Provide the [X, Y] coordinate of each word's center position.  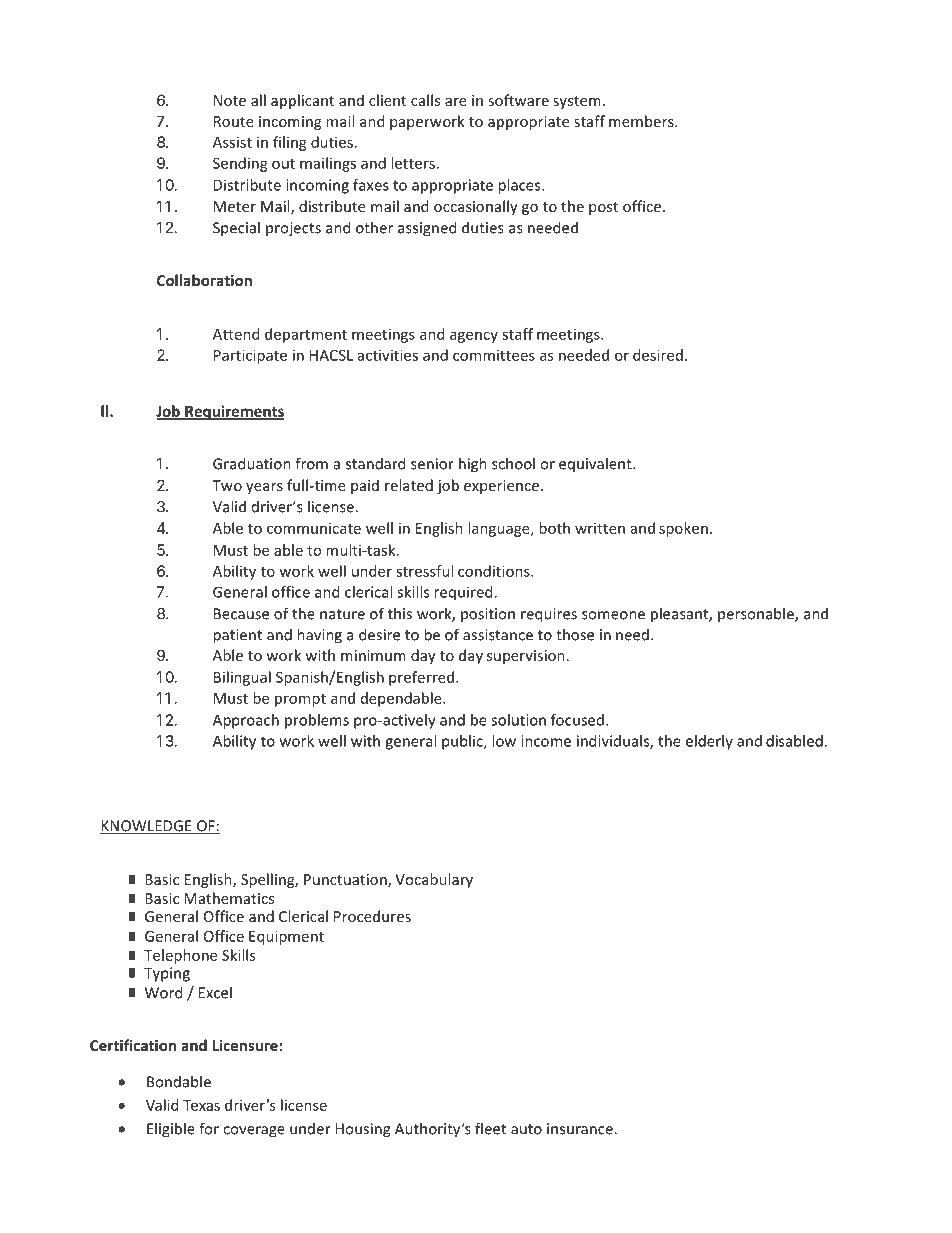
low [504, 741]
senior [432, 464]
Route [234, 121]
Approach [246, 721]
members [642, 121]
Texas [201, 1105]
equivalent [596, 464]
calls [425, 100]
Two [227, 485]
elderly [709, 742]
